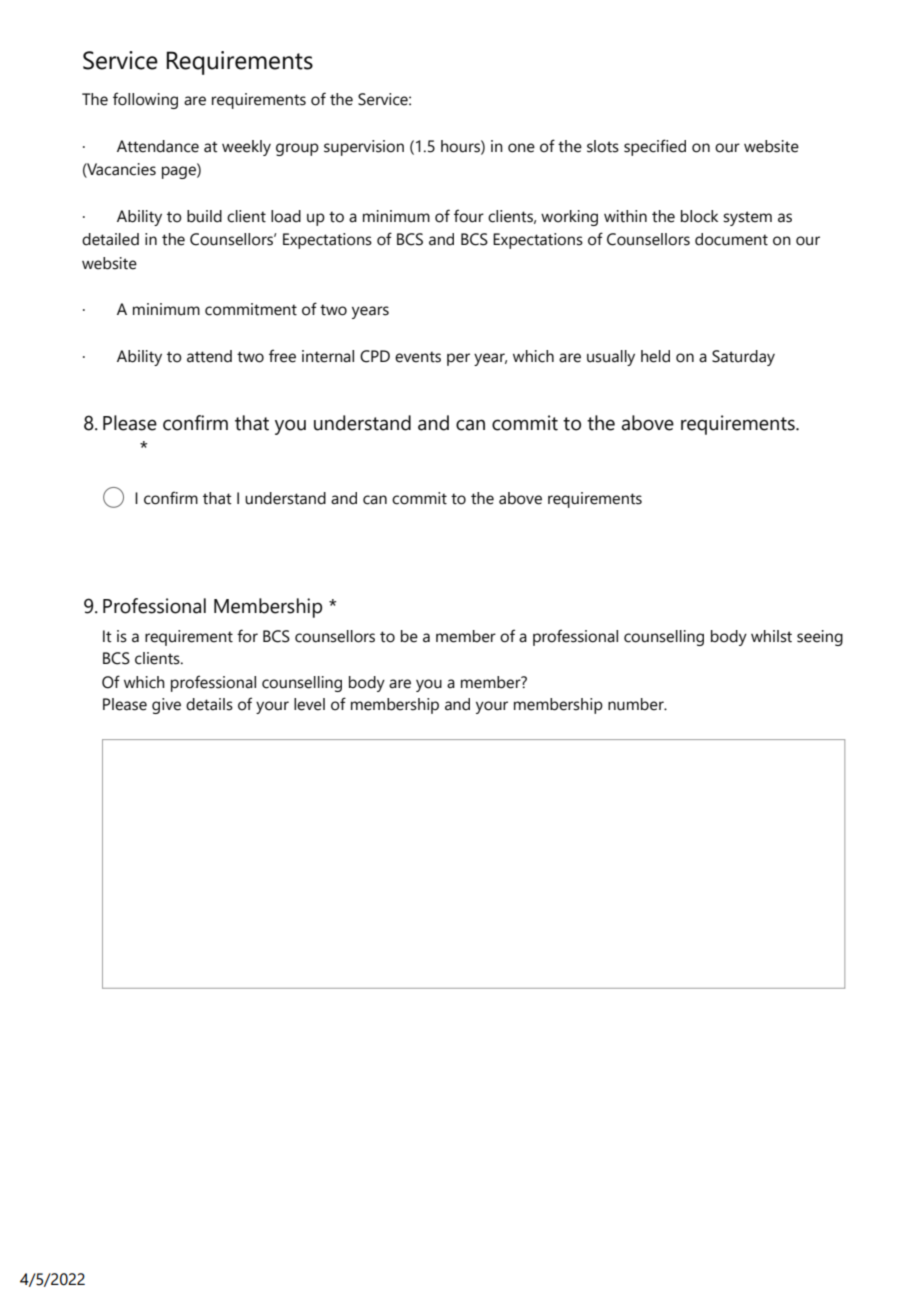 The height and width of the screenshot is (1310, 924). I want to click on details, so click(209, 704).
